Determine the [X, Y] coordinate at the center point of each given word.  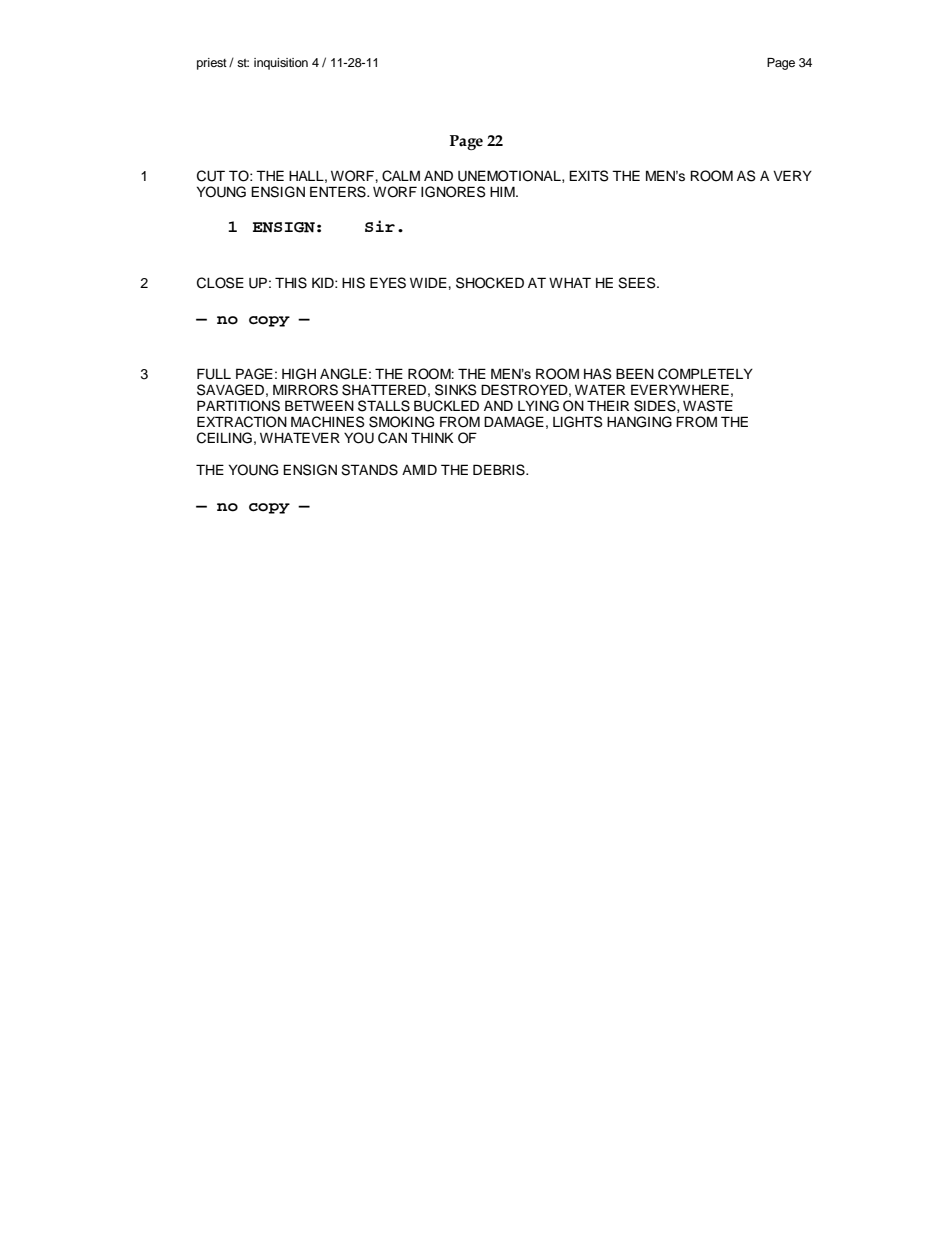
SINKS [456, 390]
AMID [419, 469]
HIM [503, 191]
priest [212, 64]
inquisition [281, 64]
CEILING [224, 438]
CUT [211, 176]
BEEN [635, 373]
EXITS [589, 176]
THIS [291, 283]
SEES [638, 283]
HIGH [299, 374]
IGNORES [453, 192]
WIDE [429, 282]
